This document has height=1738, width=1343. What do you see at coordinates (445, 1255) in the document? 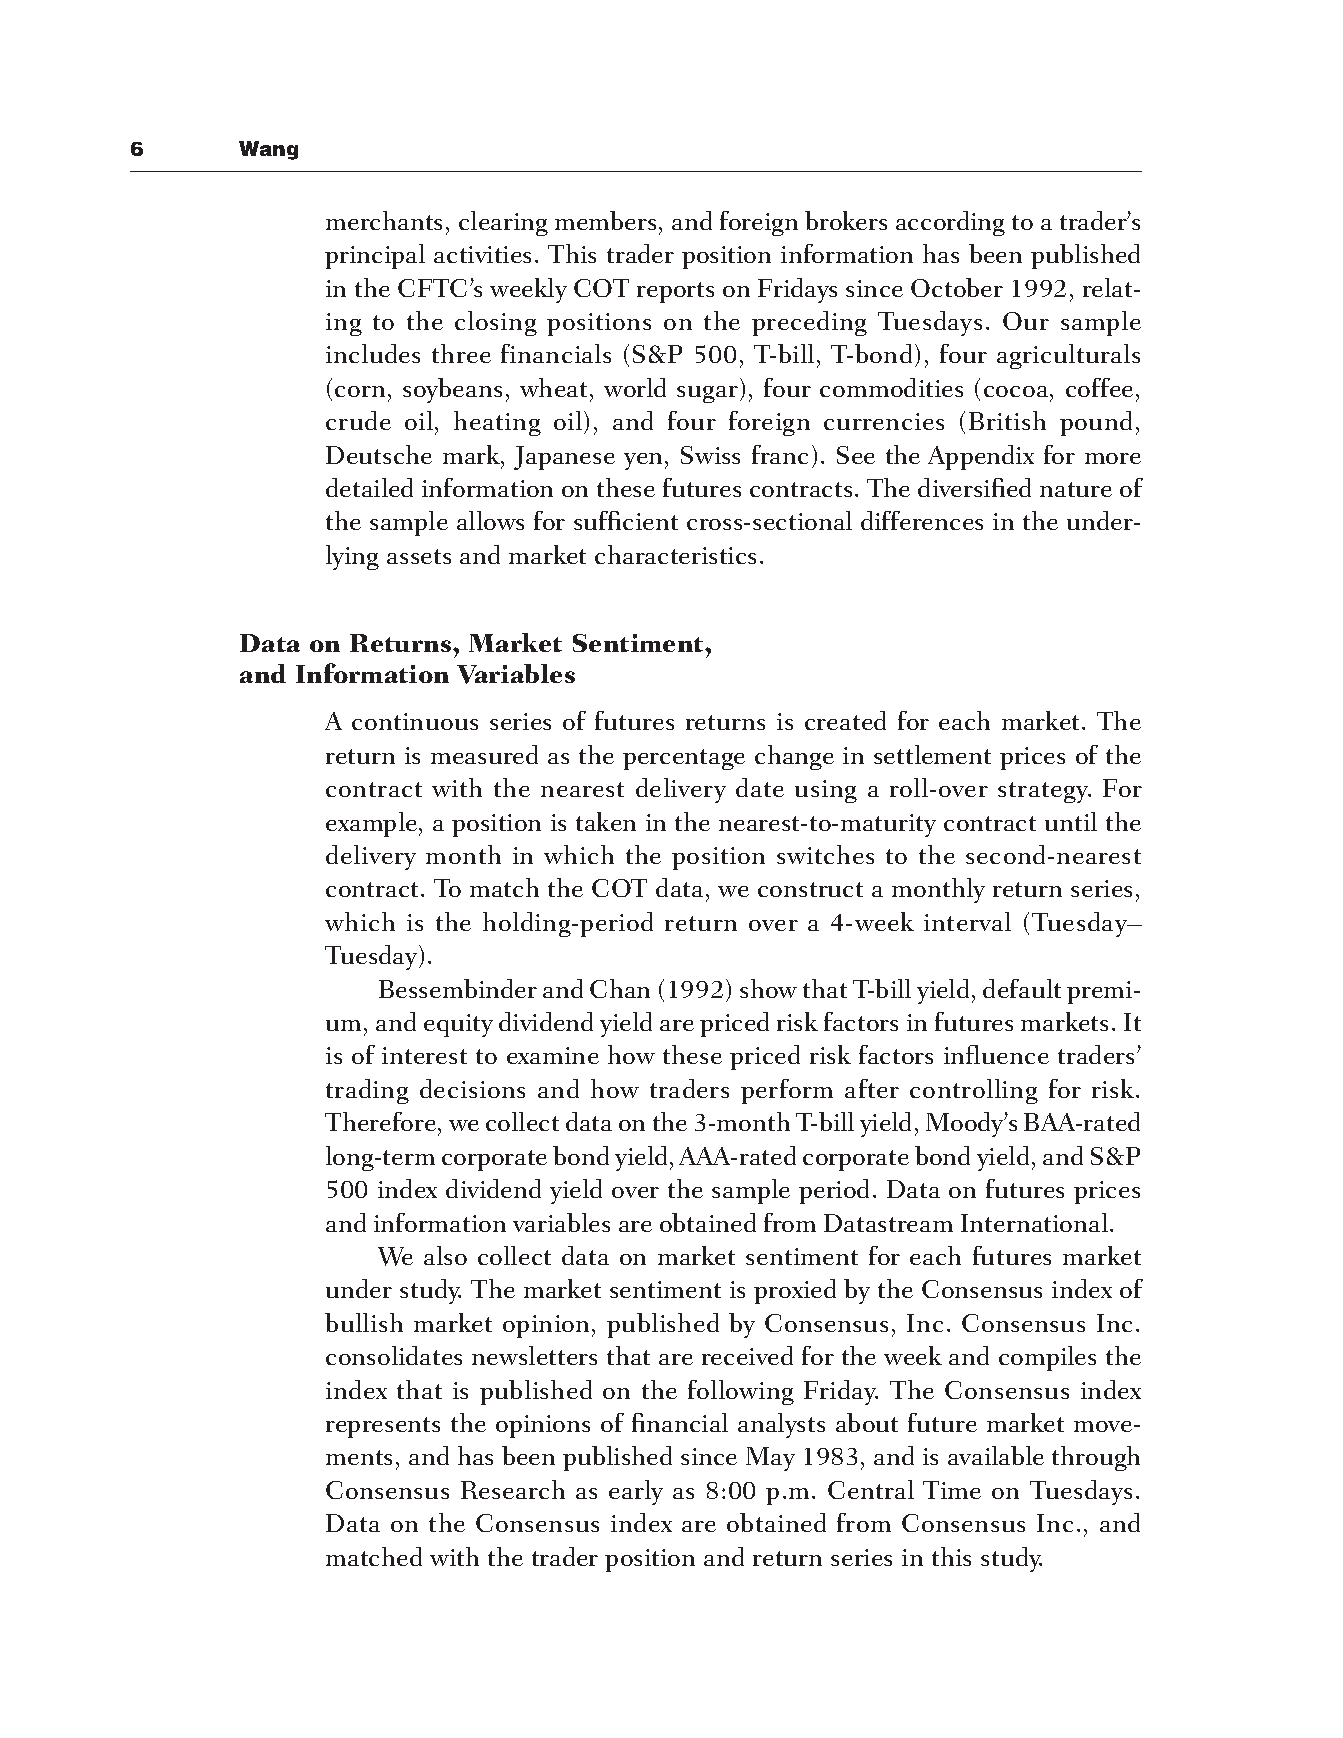
I see `also` at bounding box center [445, 1255].
